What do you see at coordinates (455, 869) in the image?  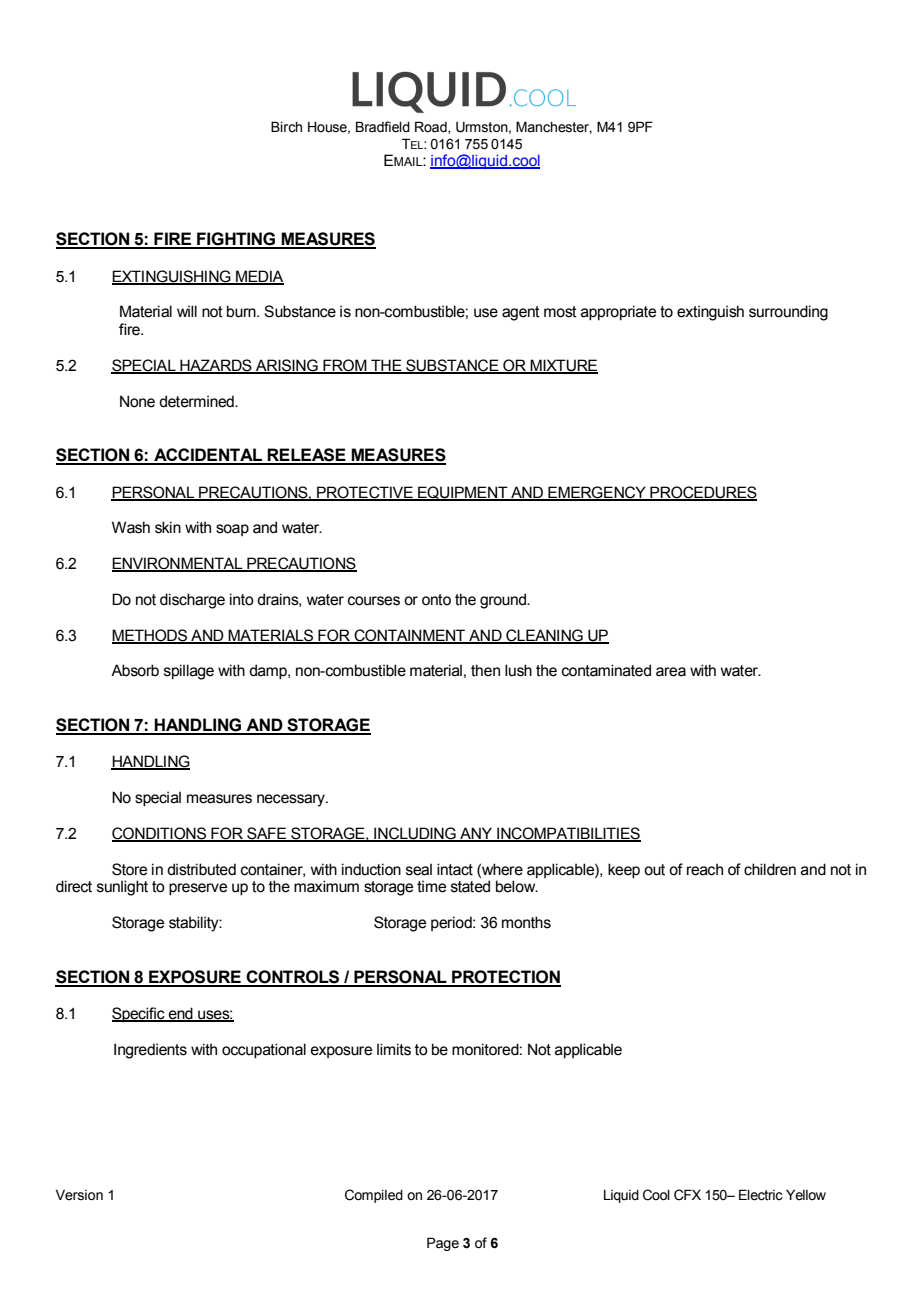 I see `intact` at bounding box center [455, 869].
